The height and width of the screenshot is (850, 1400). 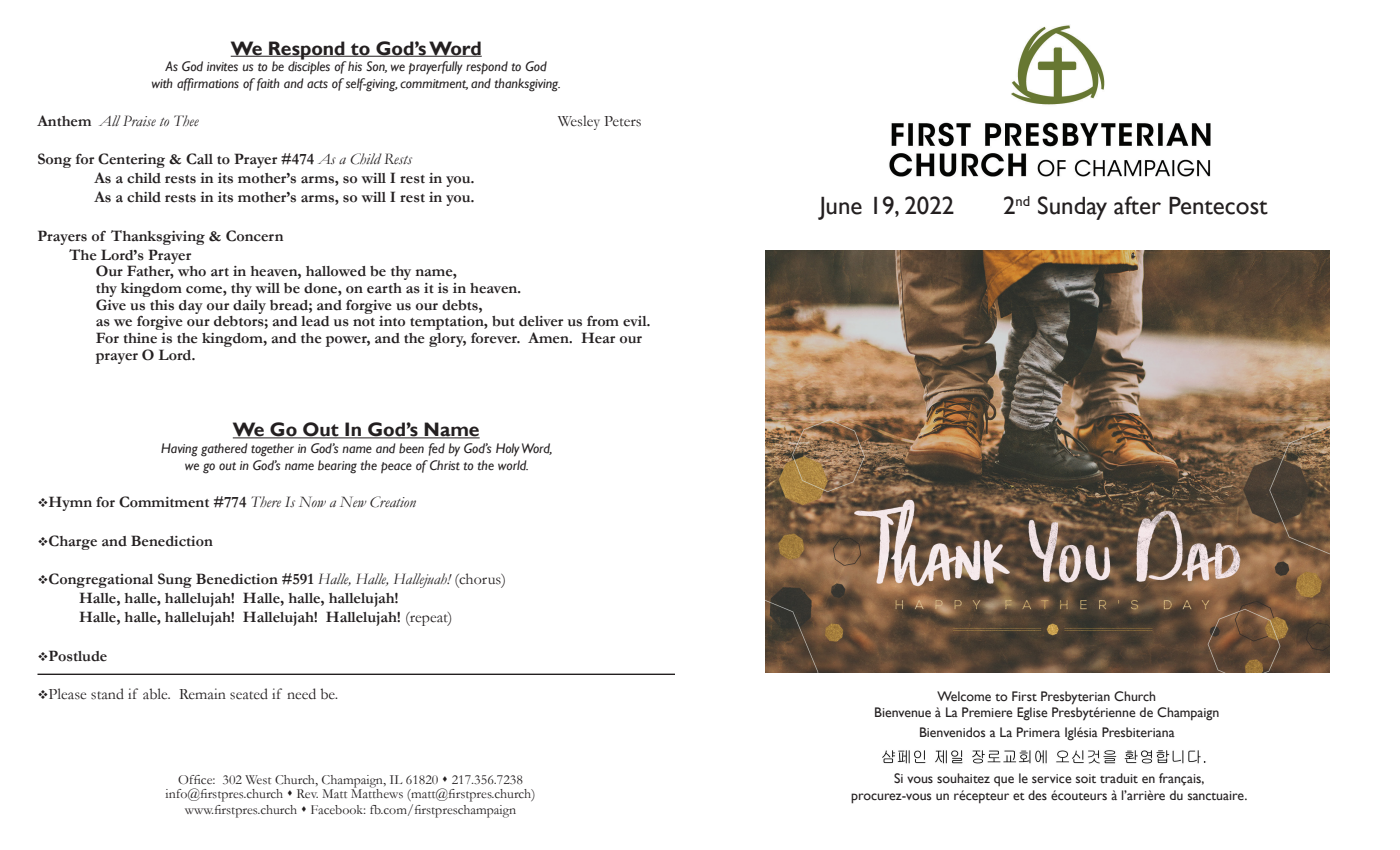 What do you see at coordinates (192, 271) in the screenshot?
I see `who` at bounding box center [192, 271].
